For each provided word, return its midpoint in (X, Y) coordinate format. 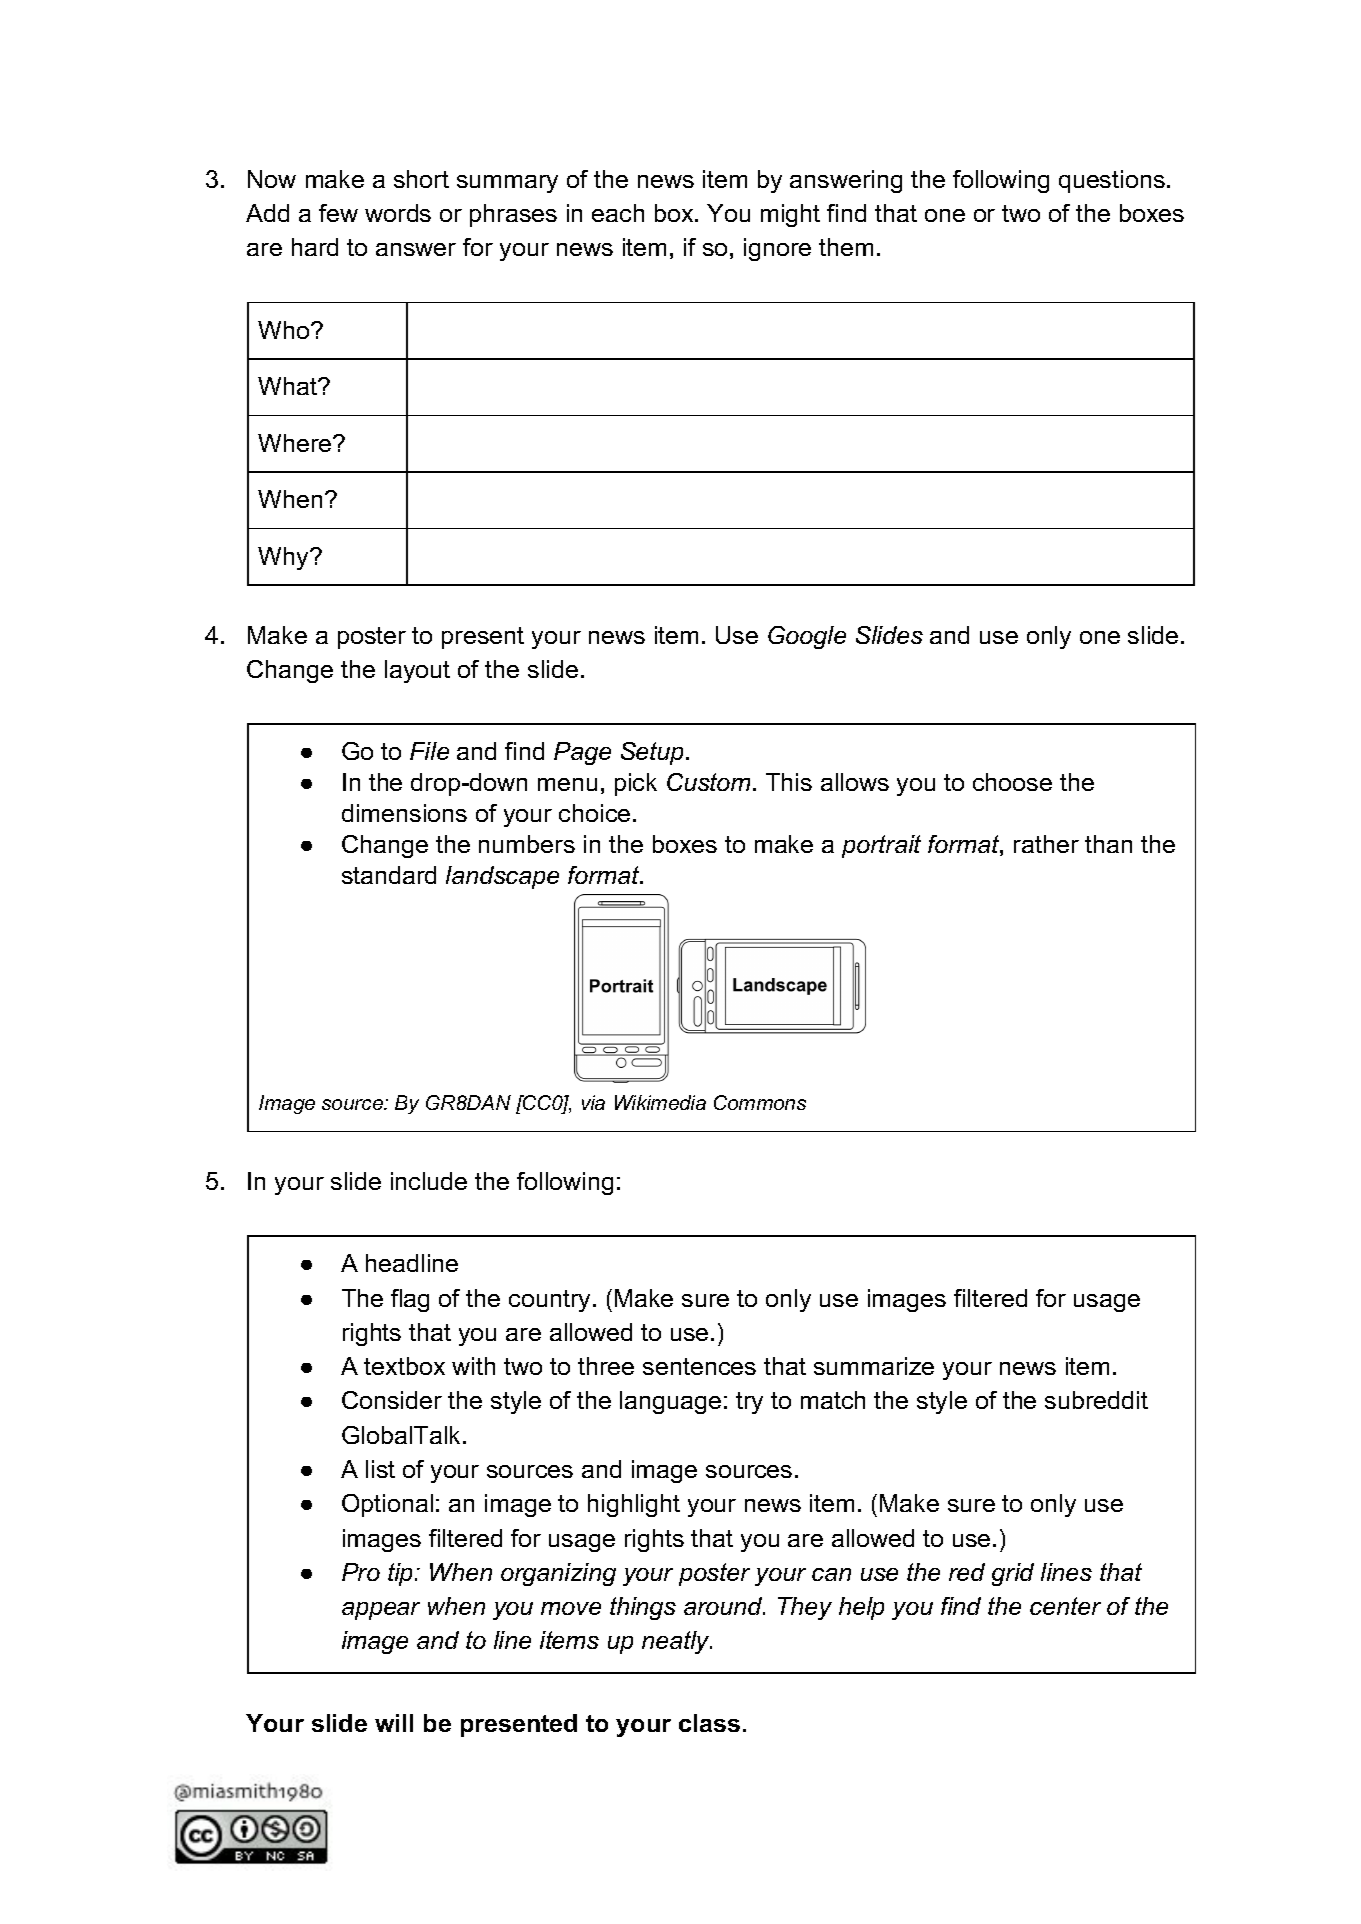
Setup (654, 753)
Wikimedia (660, 1102)
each (618, 213)
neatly (677, 1642)
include (429, 1181)
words (398, 213)
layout (417, 671)
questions (1112, 181)
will (394, 1723)
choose (1012, 782)
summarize (874, 1366)
